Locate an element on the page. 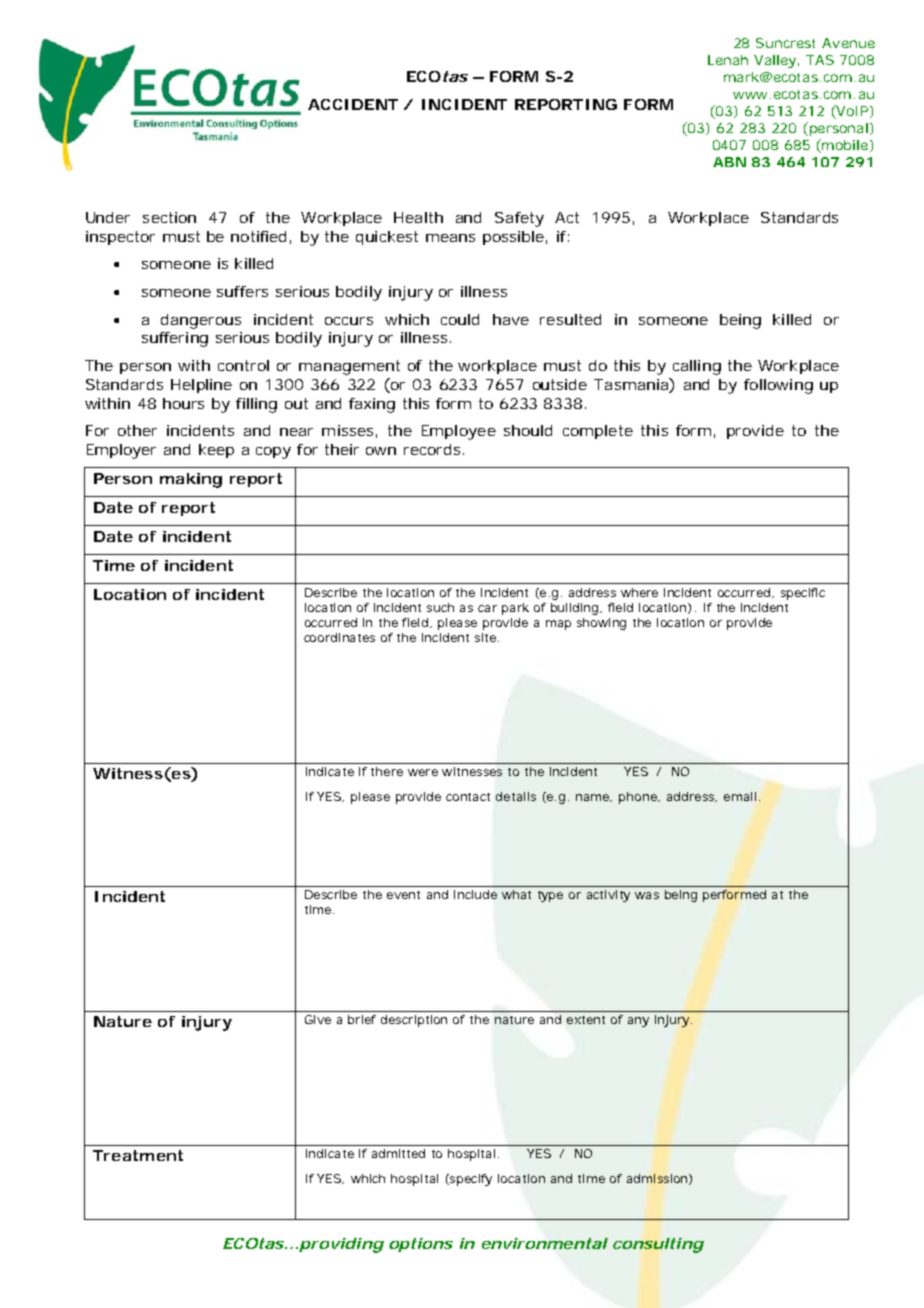  ACCIDENT is located at coordinates (353, 104).
